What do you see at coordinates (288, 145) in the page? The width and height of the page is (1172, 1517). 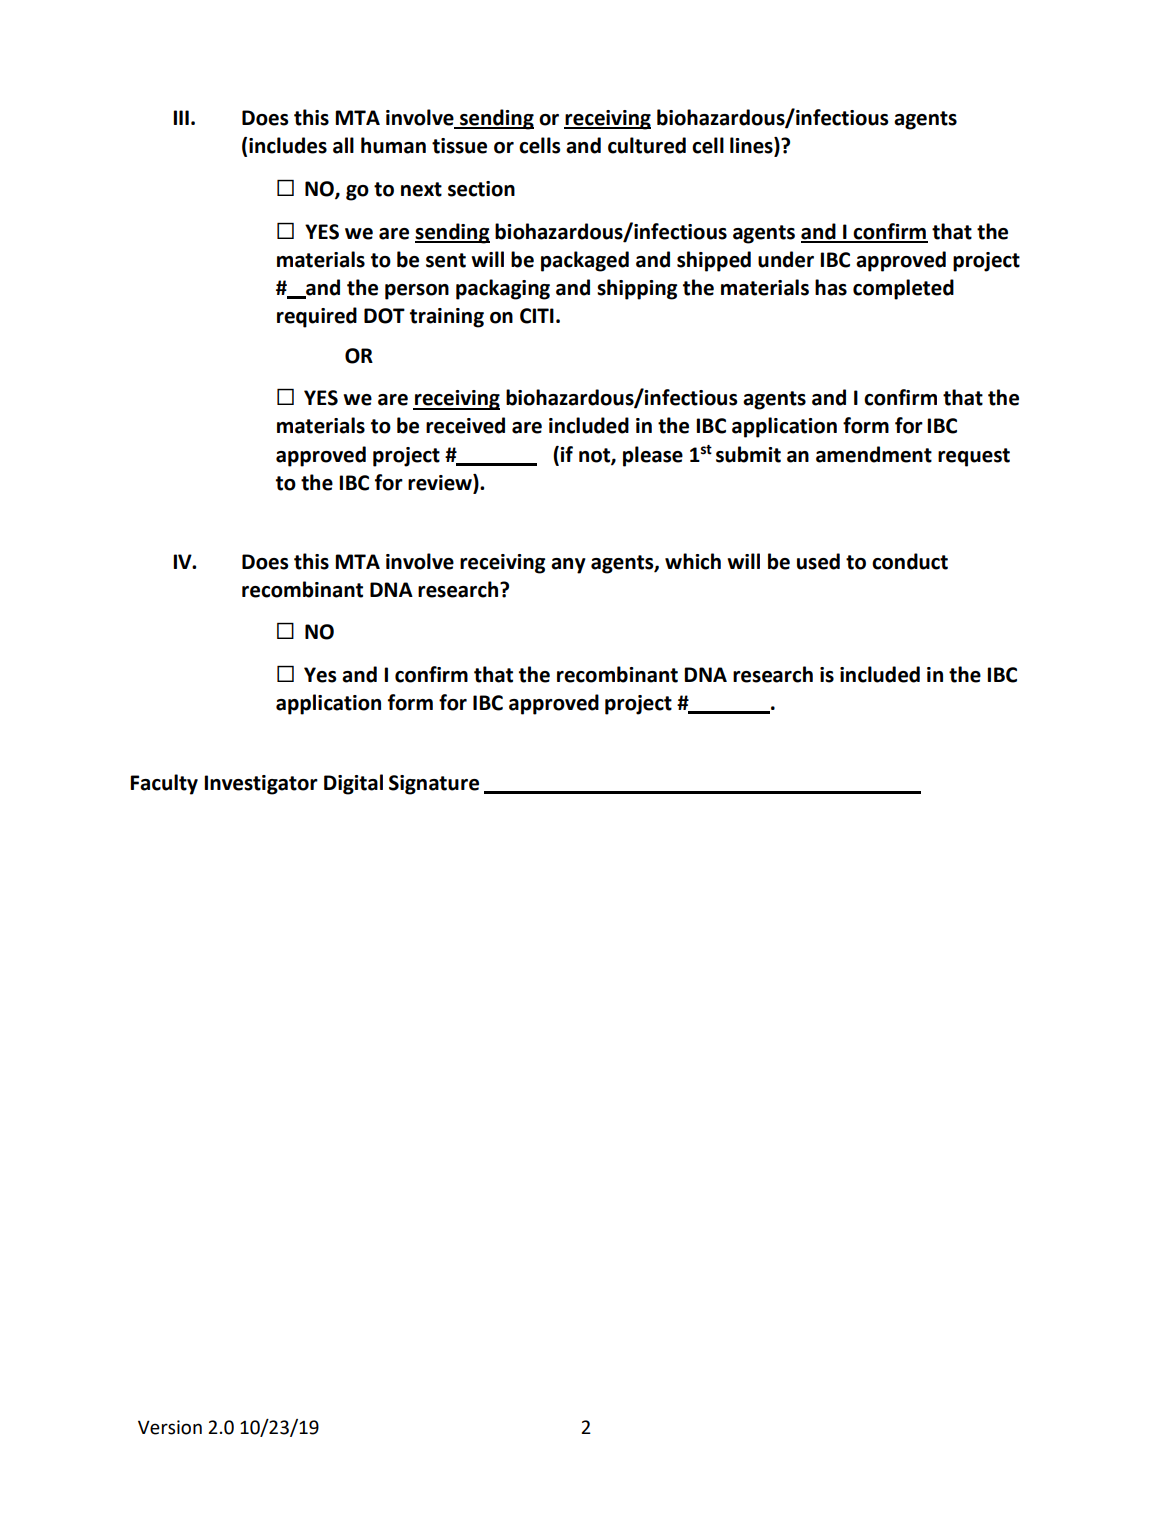 I see `includes` at bounding box center [288, 145].
